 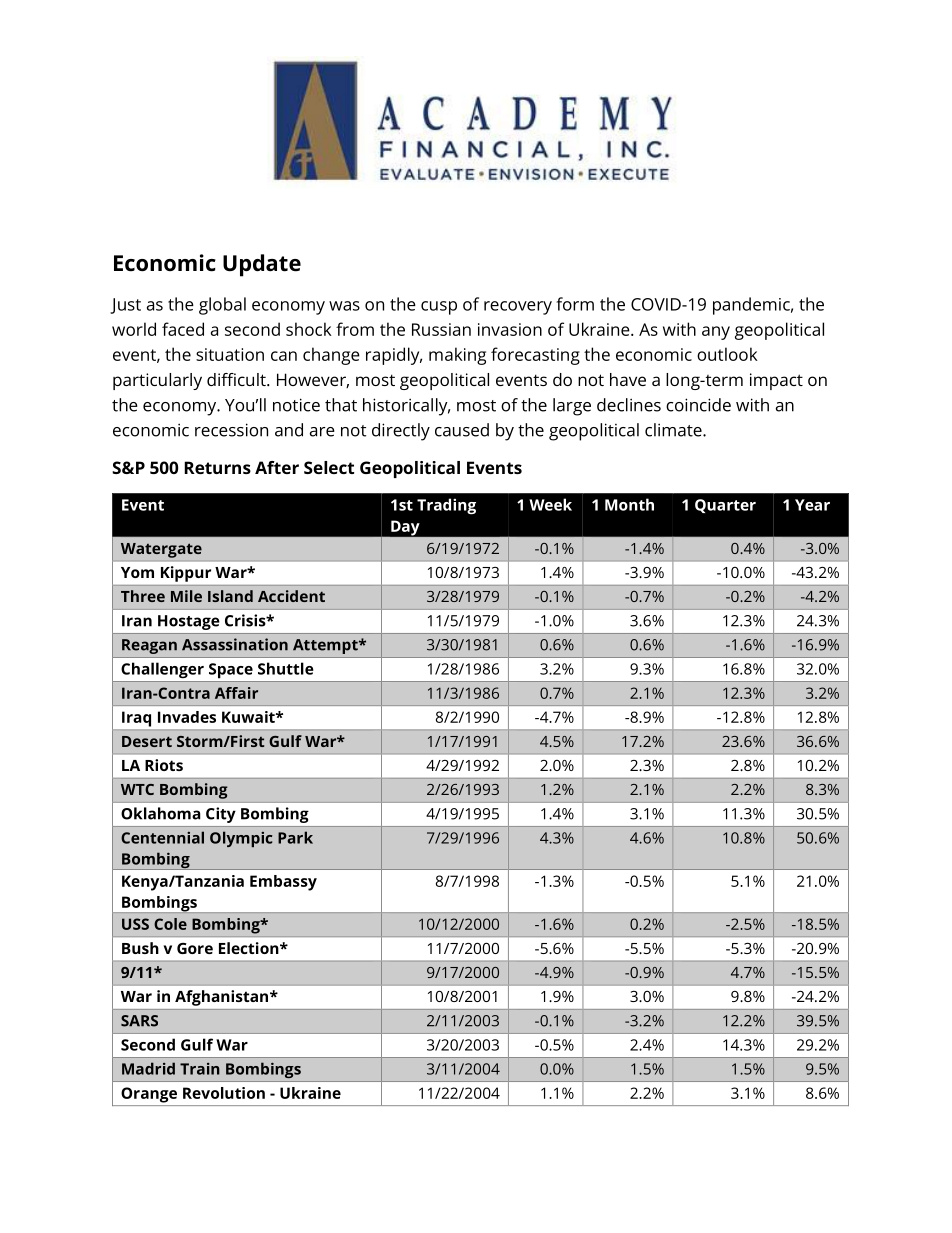 What do you see at coordinates (200, 1069) in the screenshot?
I see `Train` at bounding box center [200, 1069].
